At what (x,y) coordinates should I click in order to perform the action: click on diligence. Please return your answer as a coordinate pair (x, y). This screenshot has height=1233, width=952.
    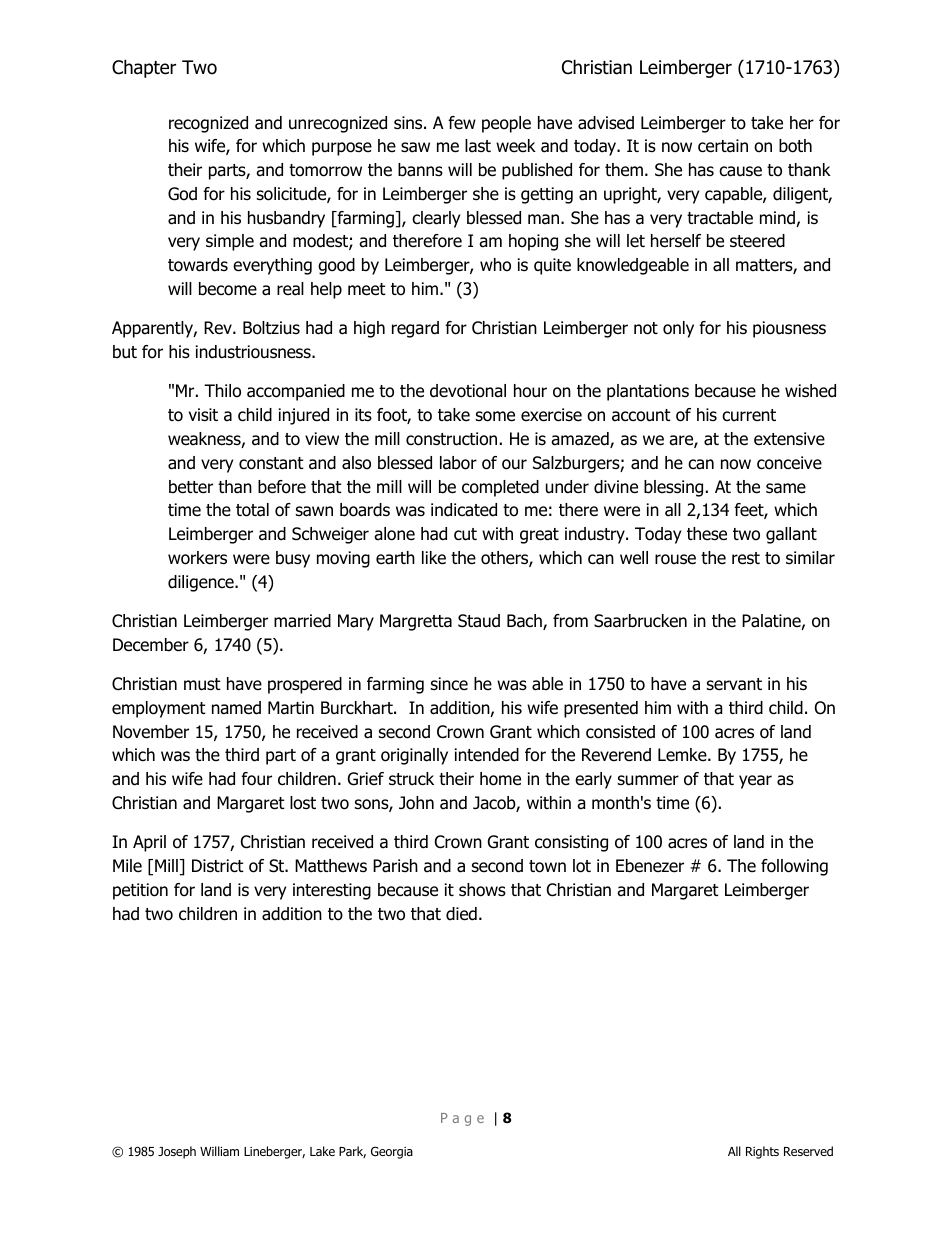
    Looking at the image, I should click on (202, 583).
